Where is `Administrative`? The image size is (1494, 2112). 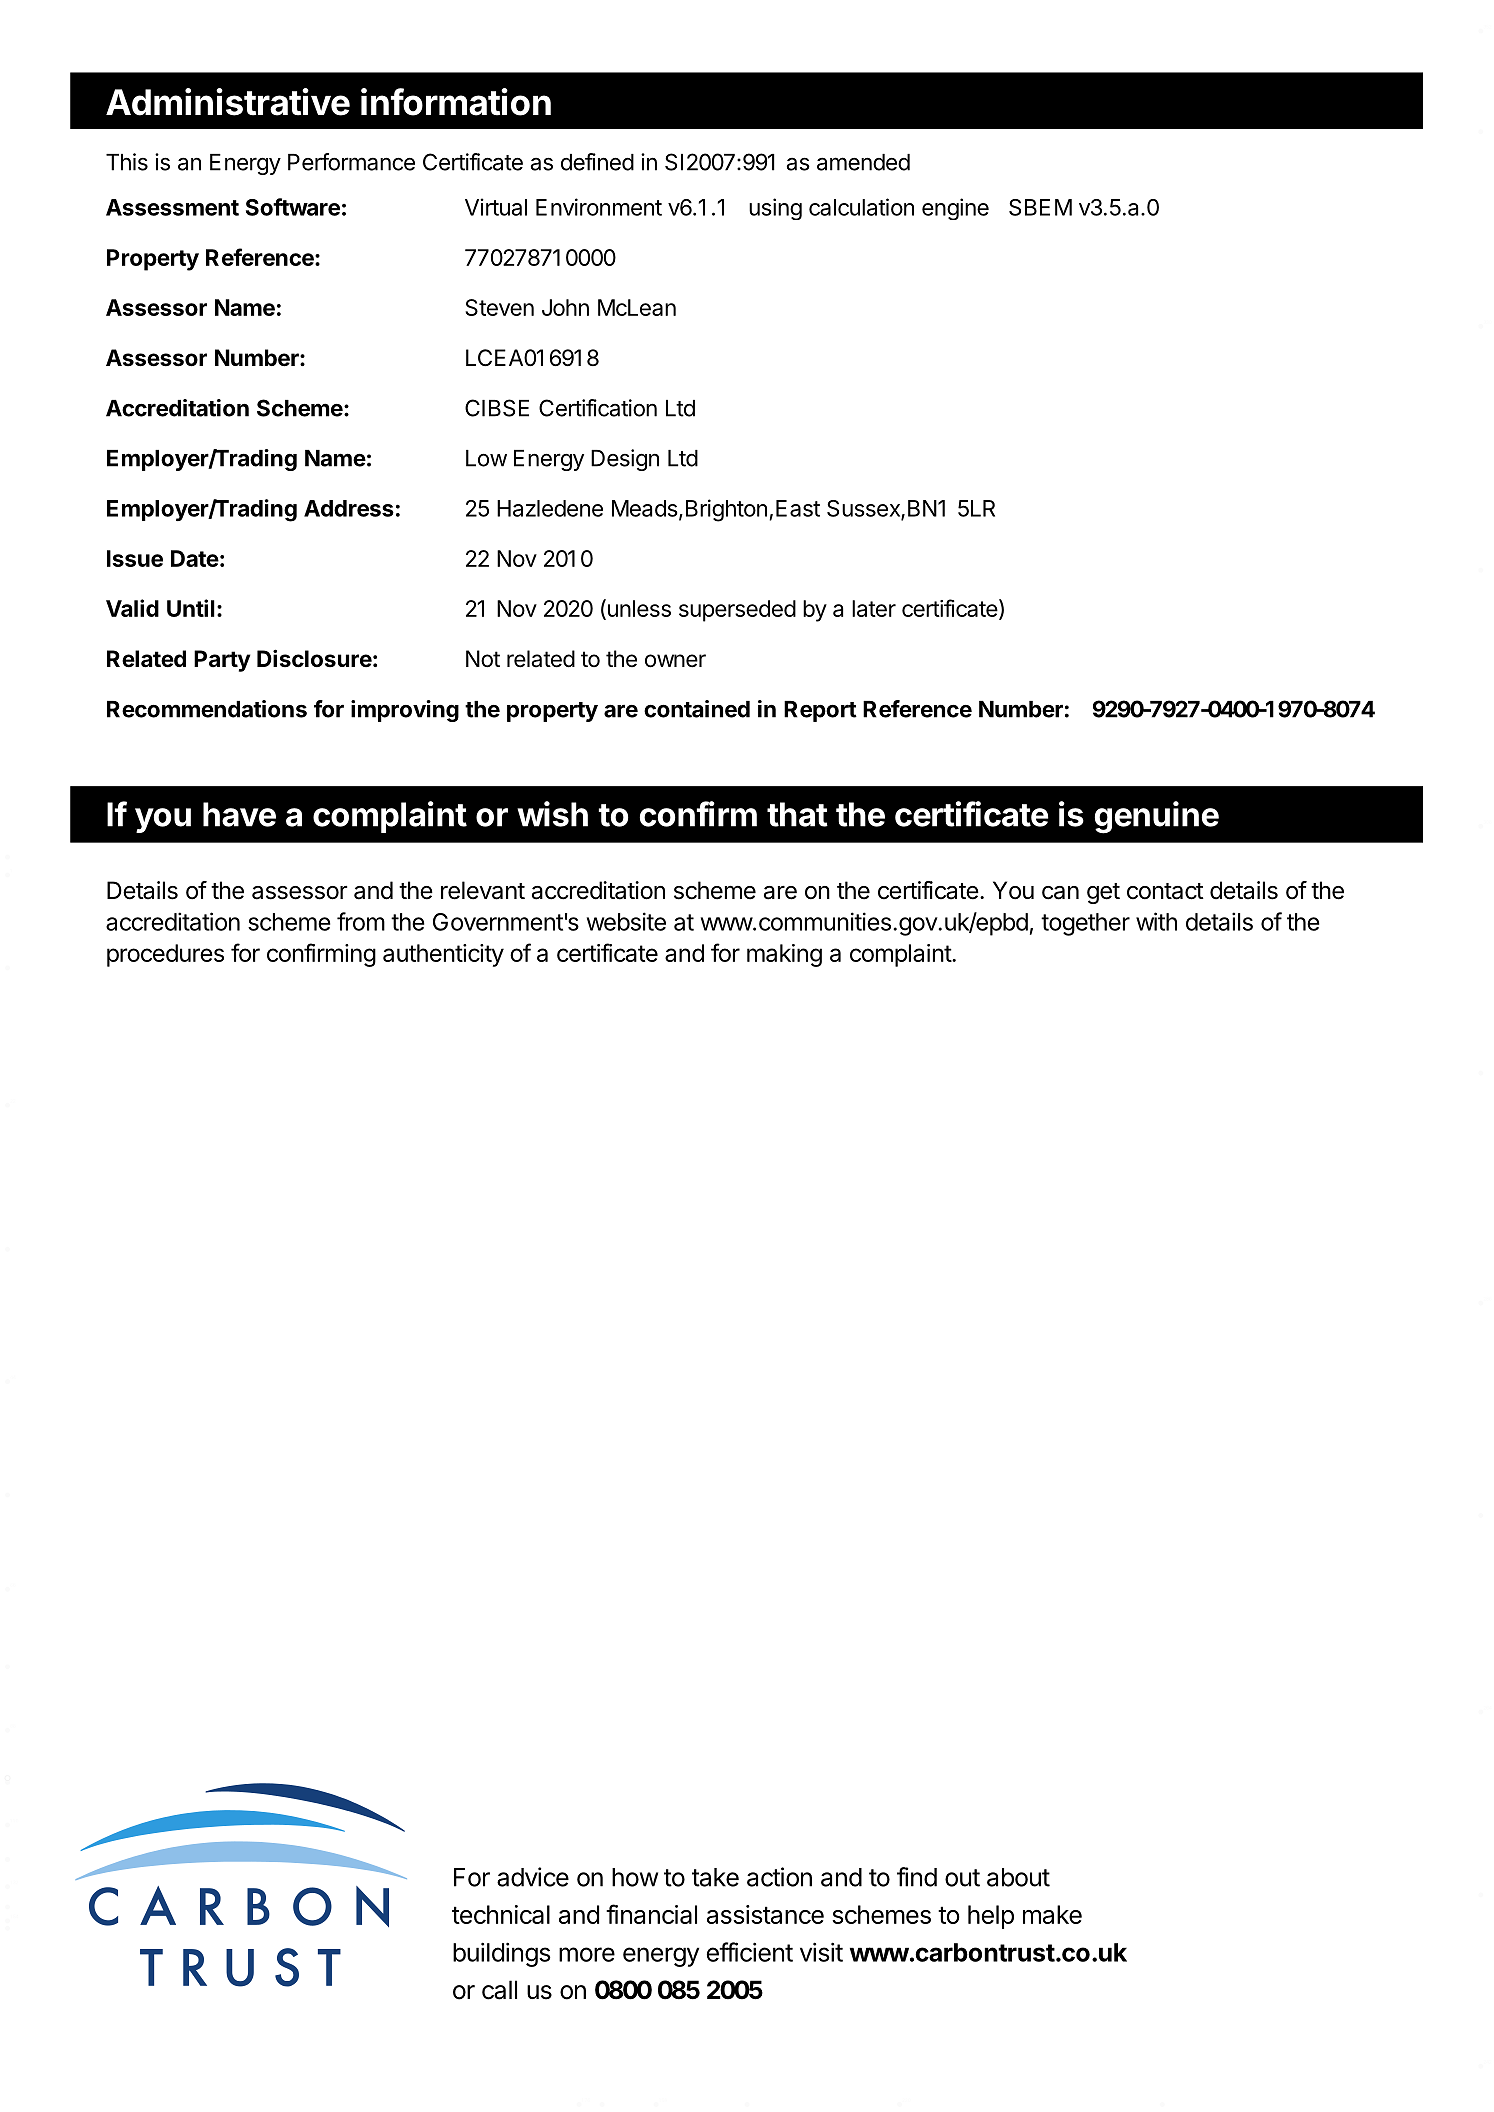
Administrative is located at coordinates (228, 102).
